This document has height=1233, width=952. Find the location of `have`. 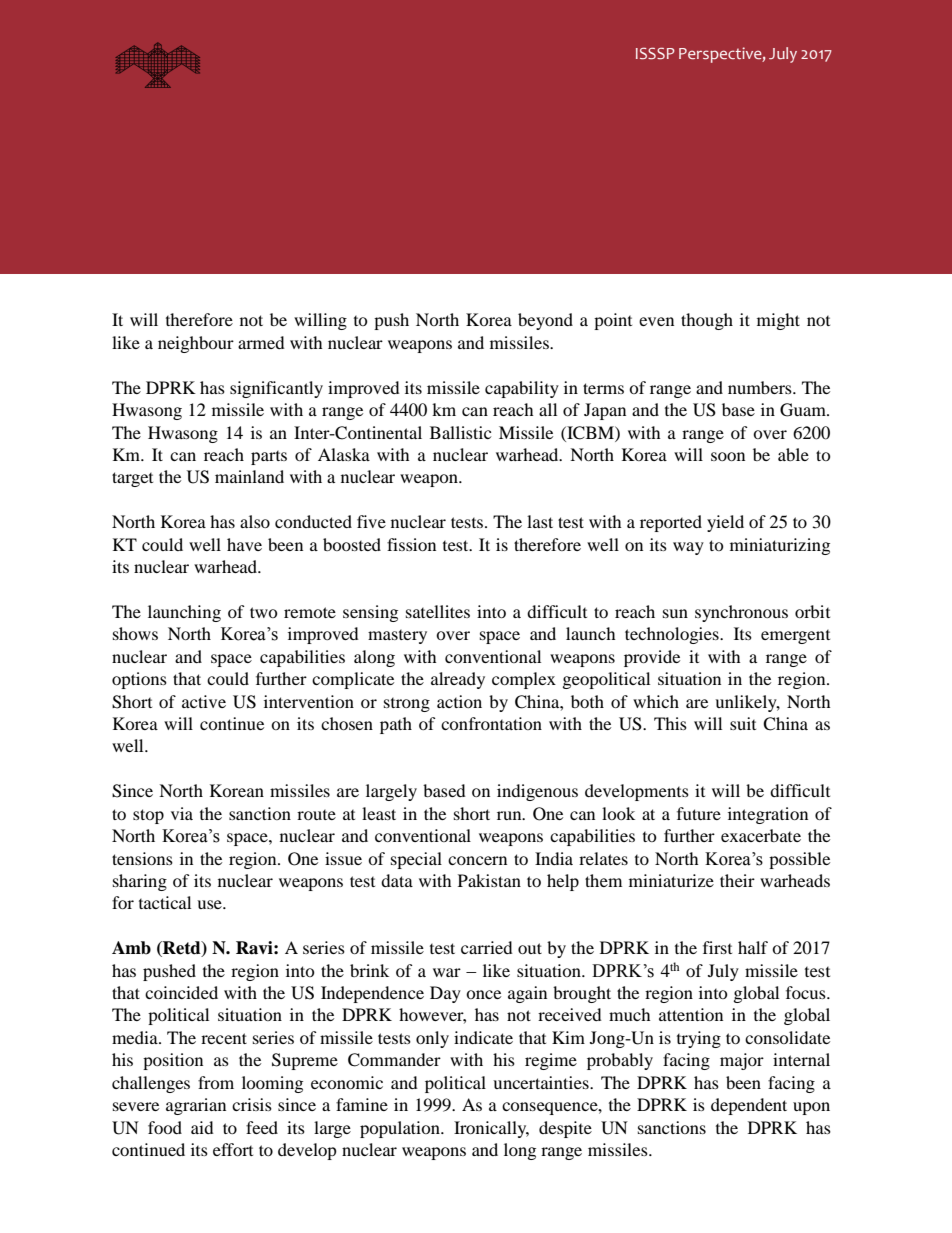

have is located at coordinates (244, 544).
